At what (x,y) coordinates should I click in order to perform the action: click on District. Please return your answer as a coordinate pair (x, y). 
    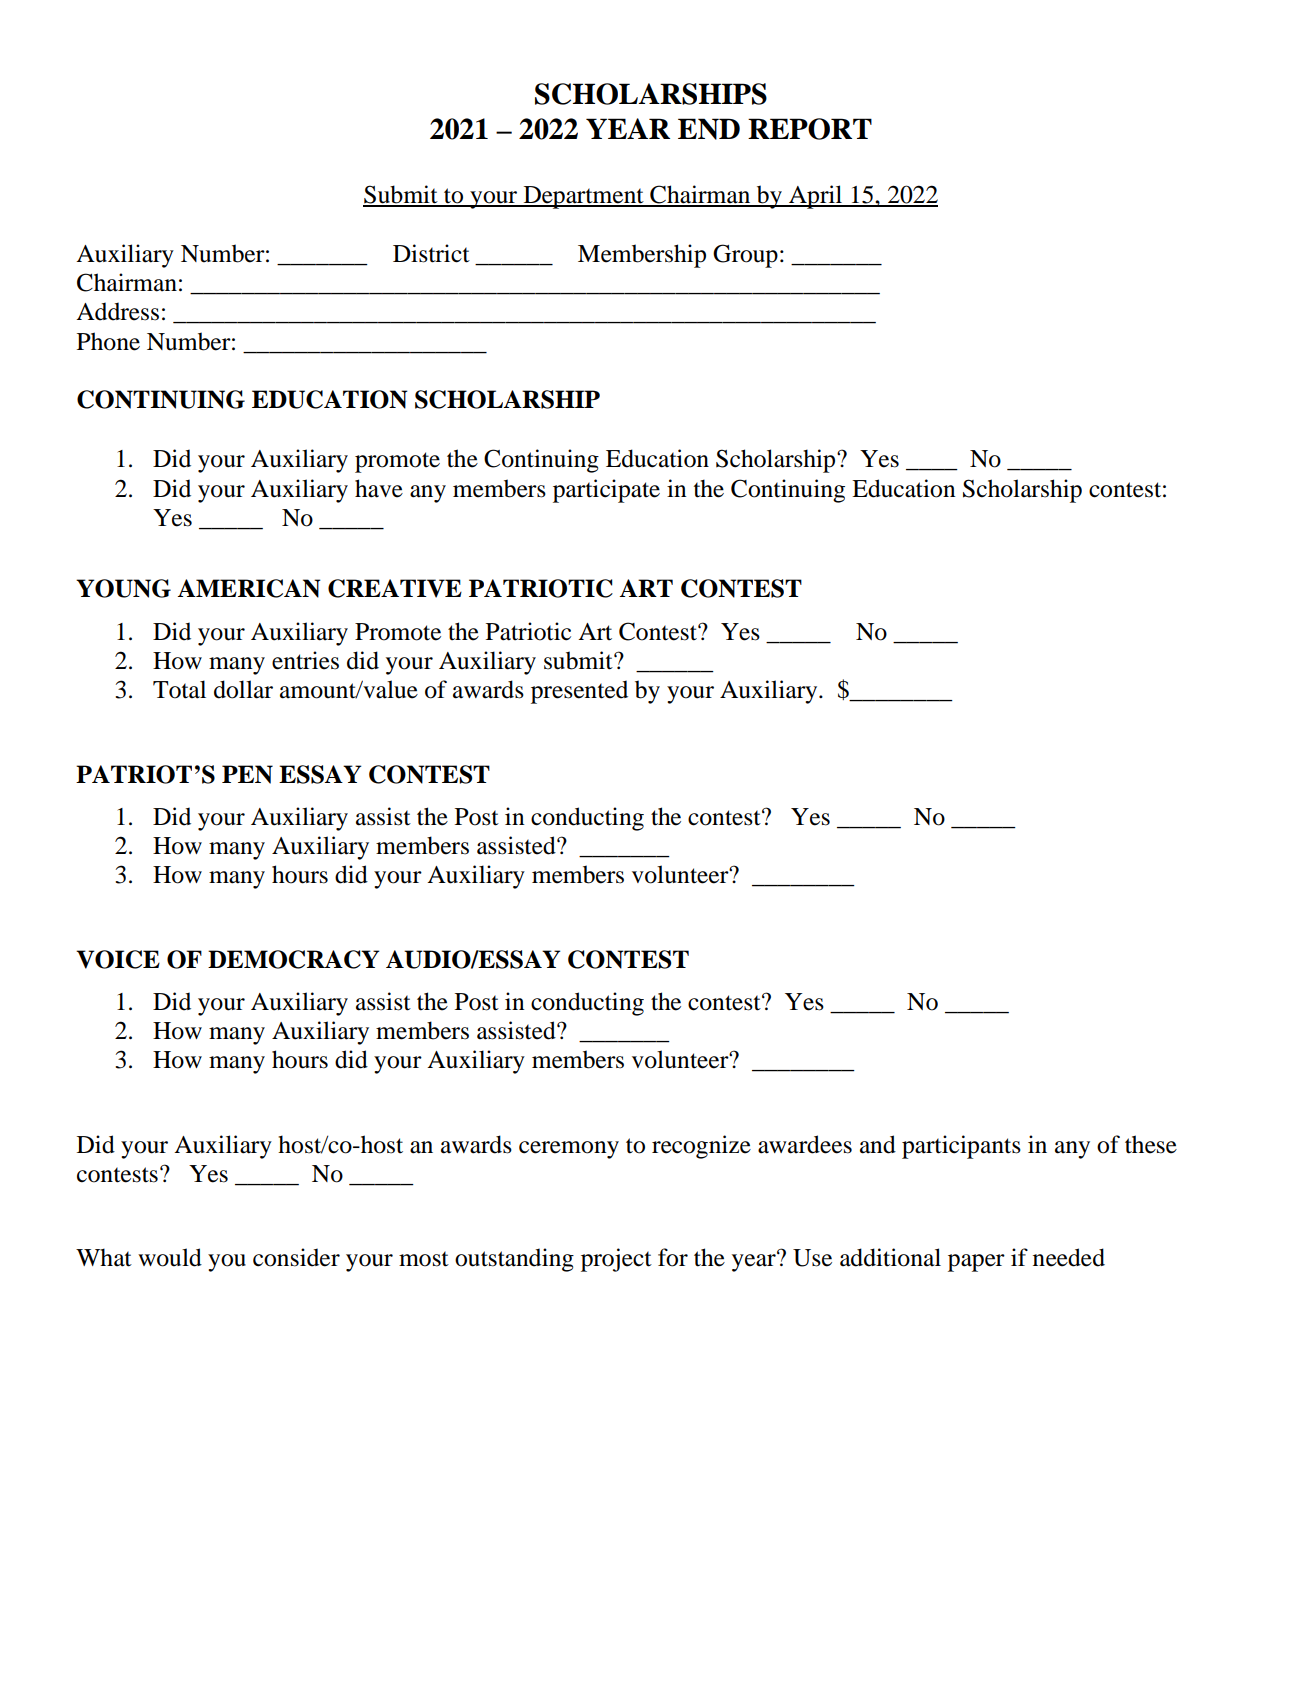
    Looking at the image, I should click on (431, 253).
